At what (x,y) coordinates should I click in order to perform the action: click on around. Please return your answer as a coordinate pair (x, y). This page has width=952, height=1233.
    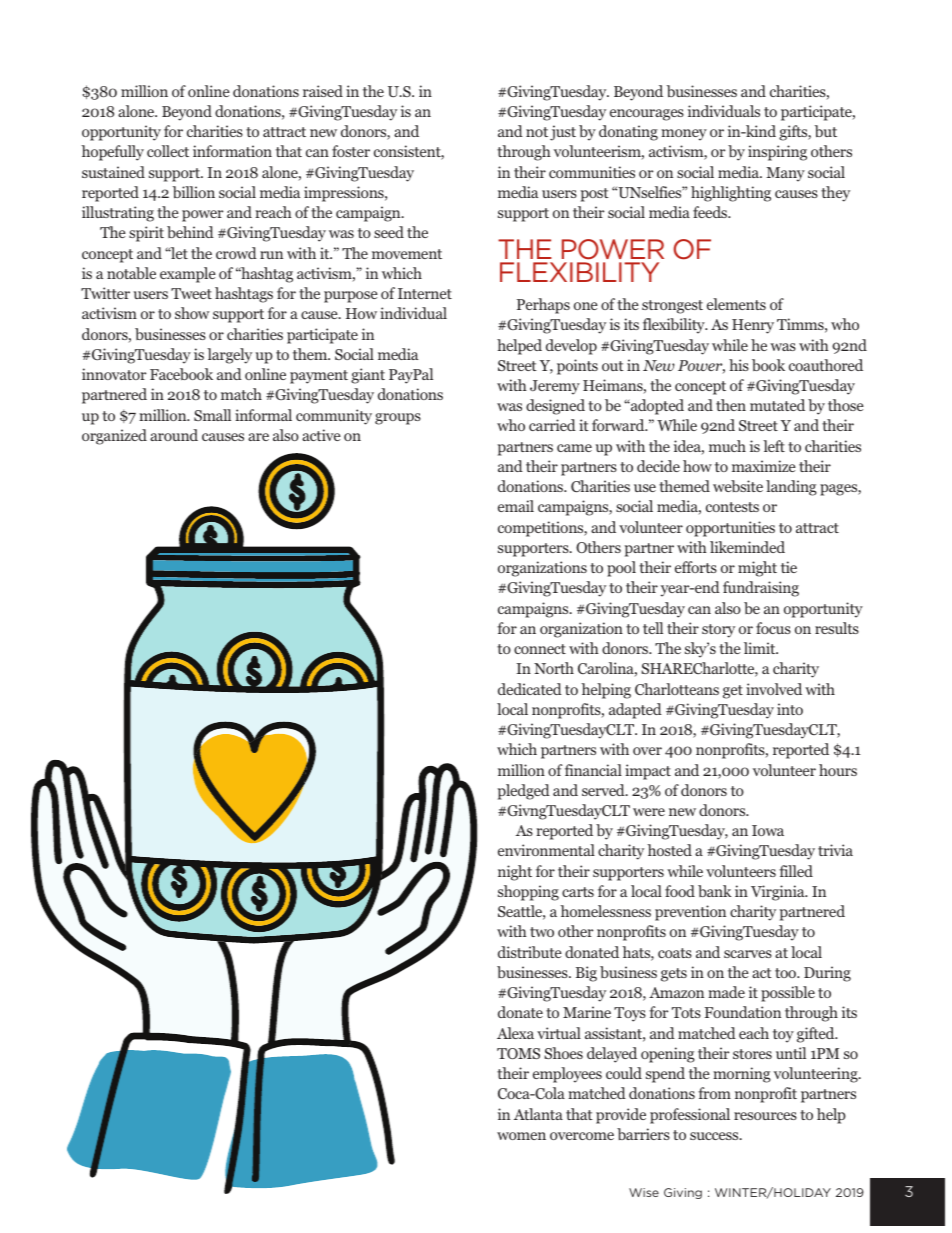
    Looking at the image, I should click on (174, 435).
